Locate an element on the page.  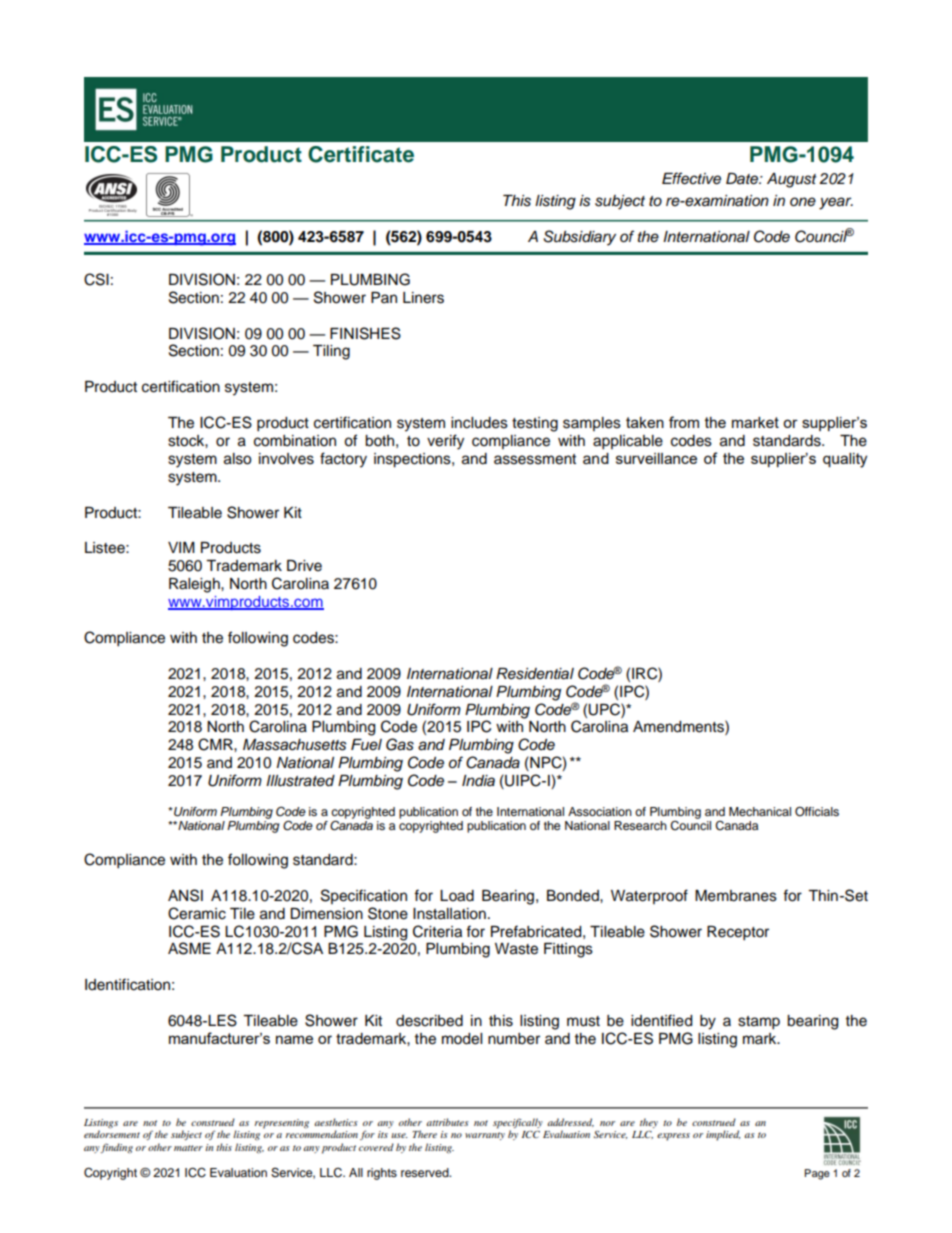
Residential is located at coordinates (535, 674).
